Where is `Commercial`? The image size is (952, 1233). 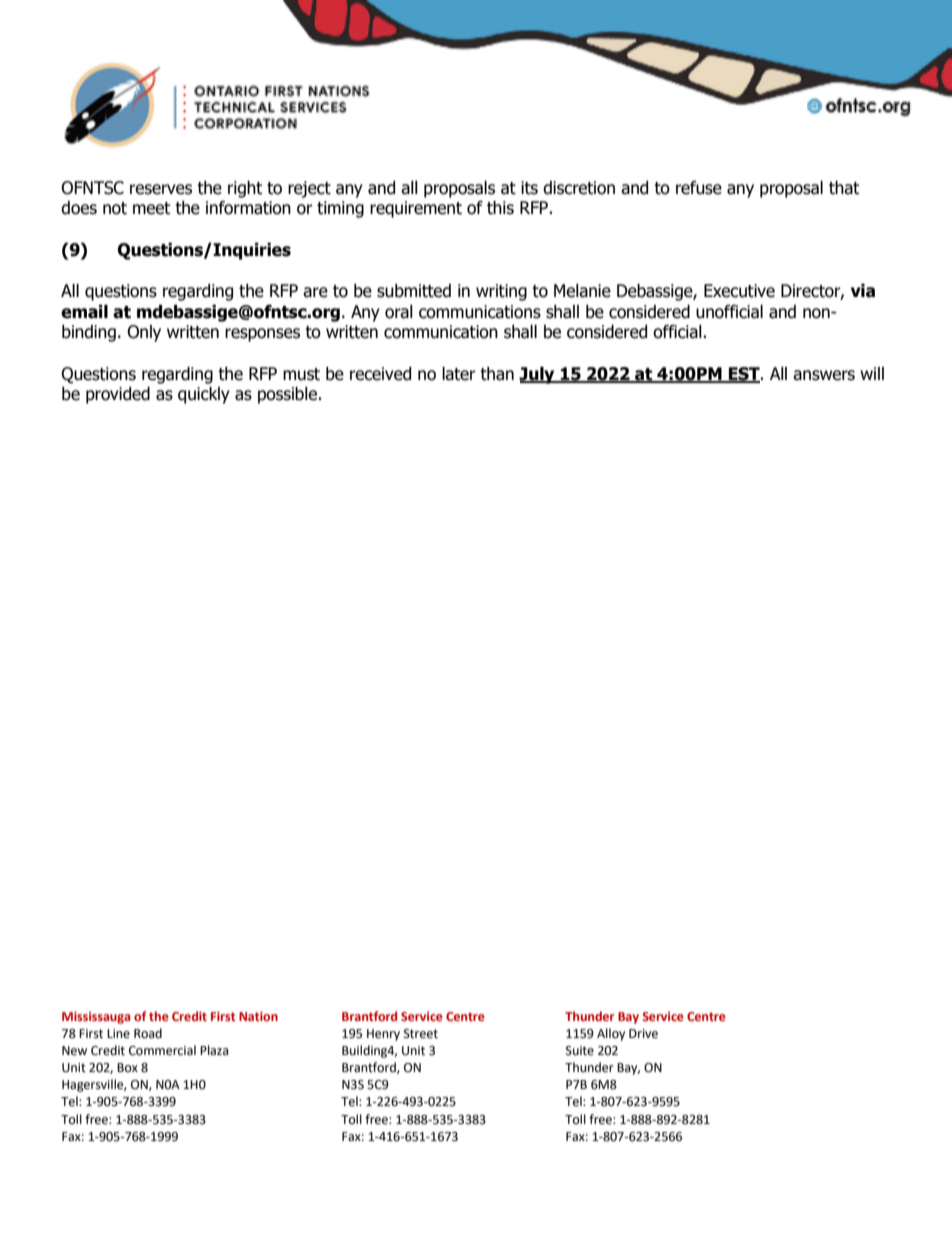
Commercial is located at coordinates (162, 1050).
